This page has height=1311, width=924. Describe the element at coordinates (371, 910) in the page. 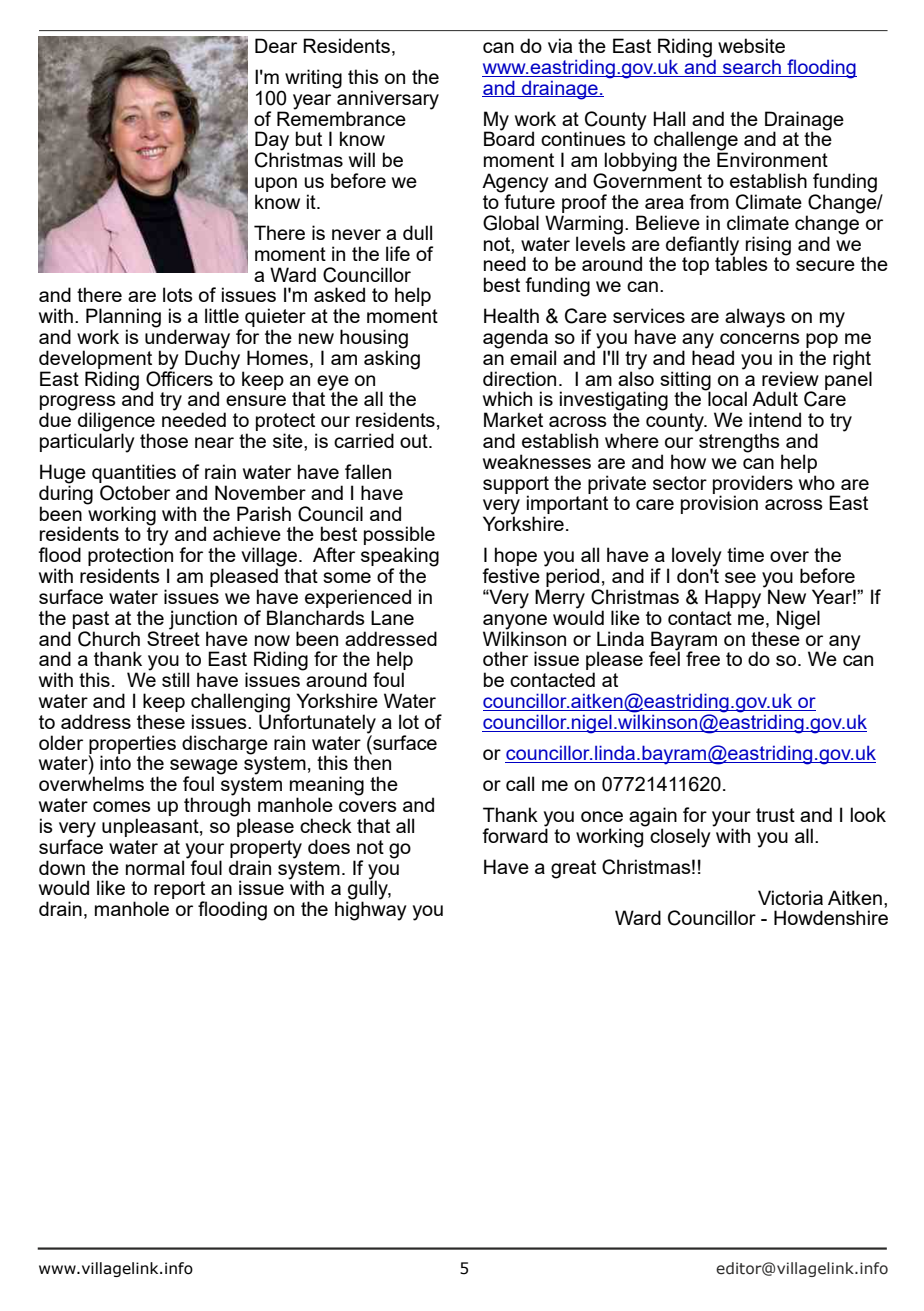

I see `highway` at that location.
